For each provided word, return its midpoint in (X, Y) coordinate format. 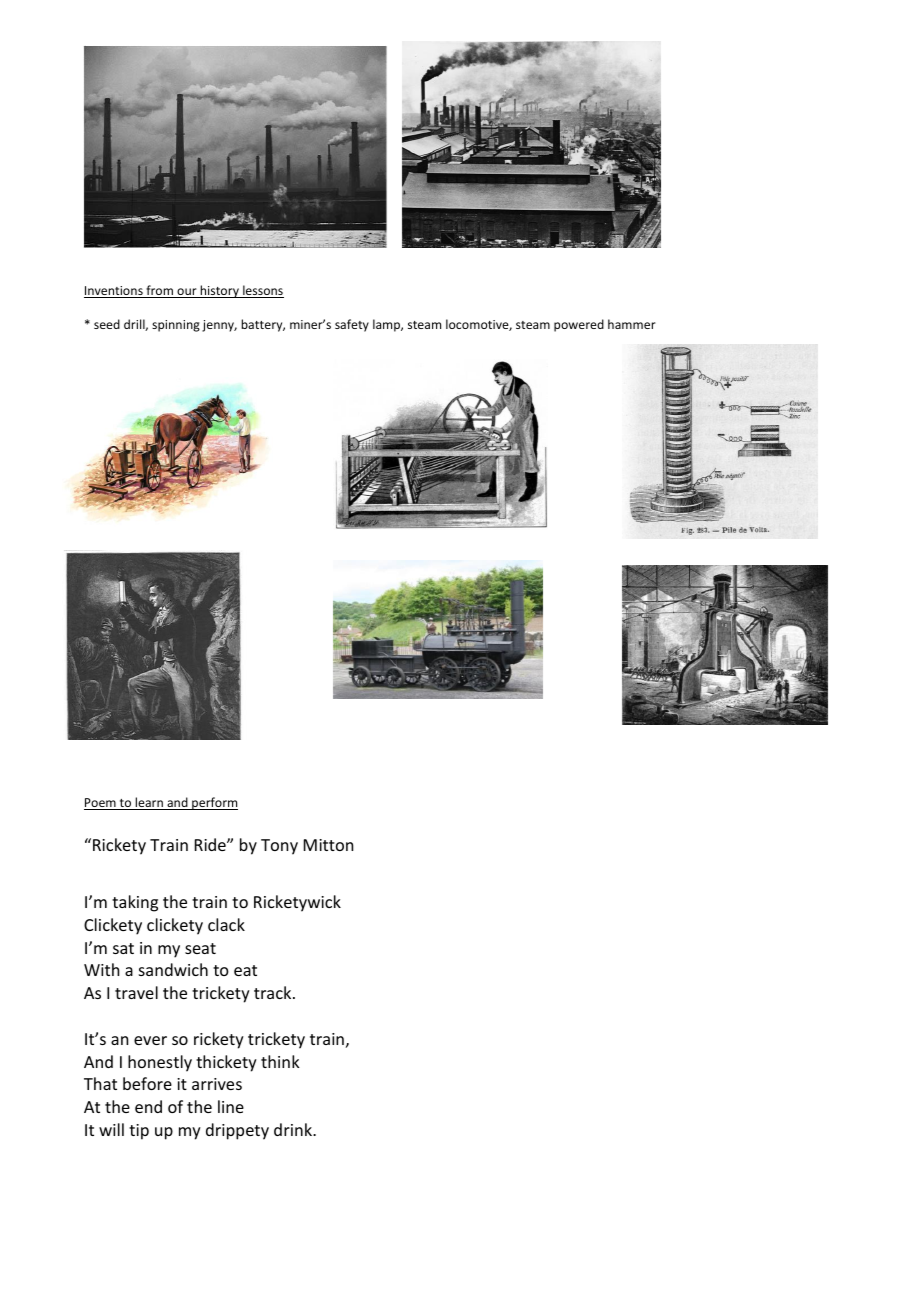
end (148, 1106)
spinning (176, 326)
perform (214, 803)
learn (149, 803)
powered (579, 325)
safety (352, 325)
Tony (279, 847)
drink (294, 1129)
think (280, 1061)
